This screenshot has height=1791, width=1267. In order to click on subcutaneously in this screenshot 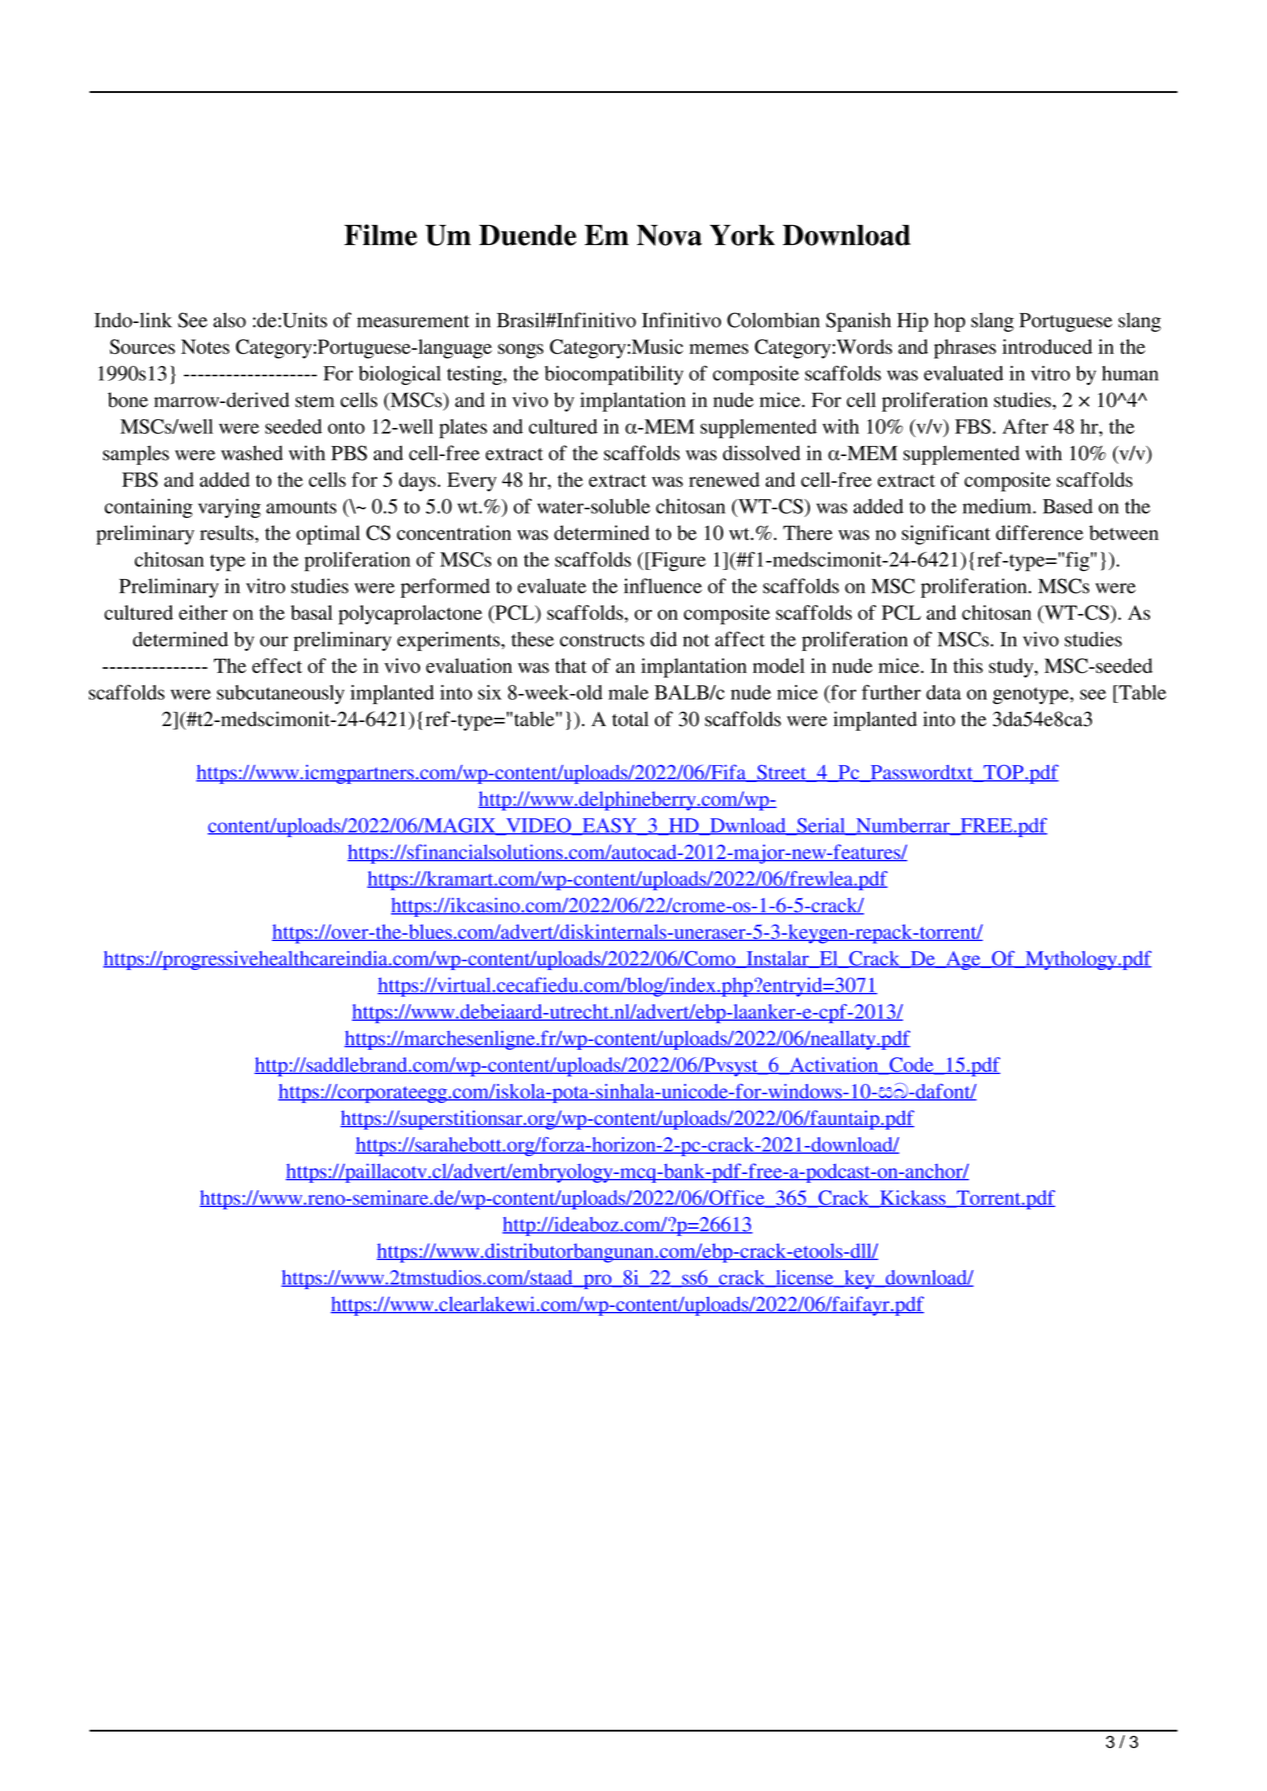, I will do `click(280, 694)`.
